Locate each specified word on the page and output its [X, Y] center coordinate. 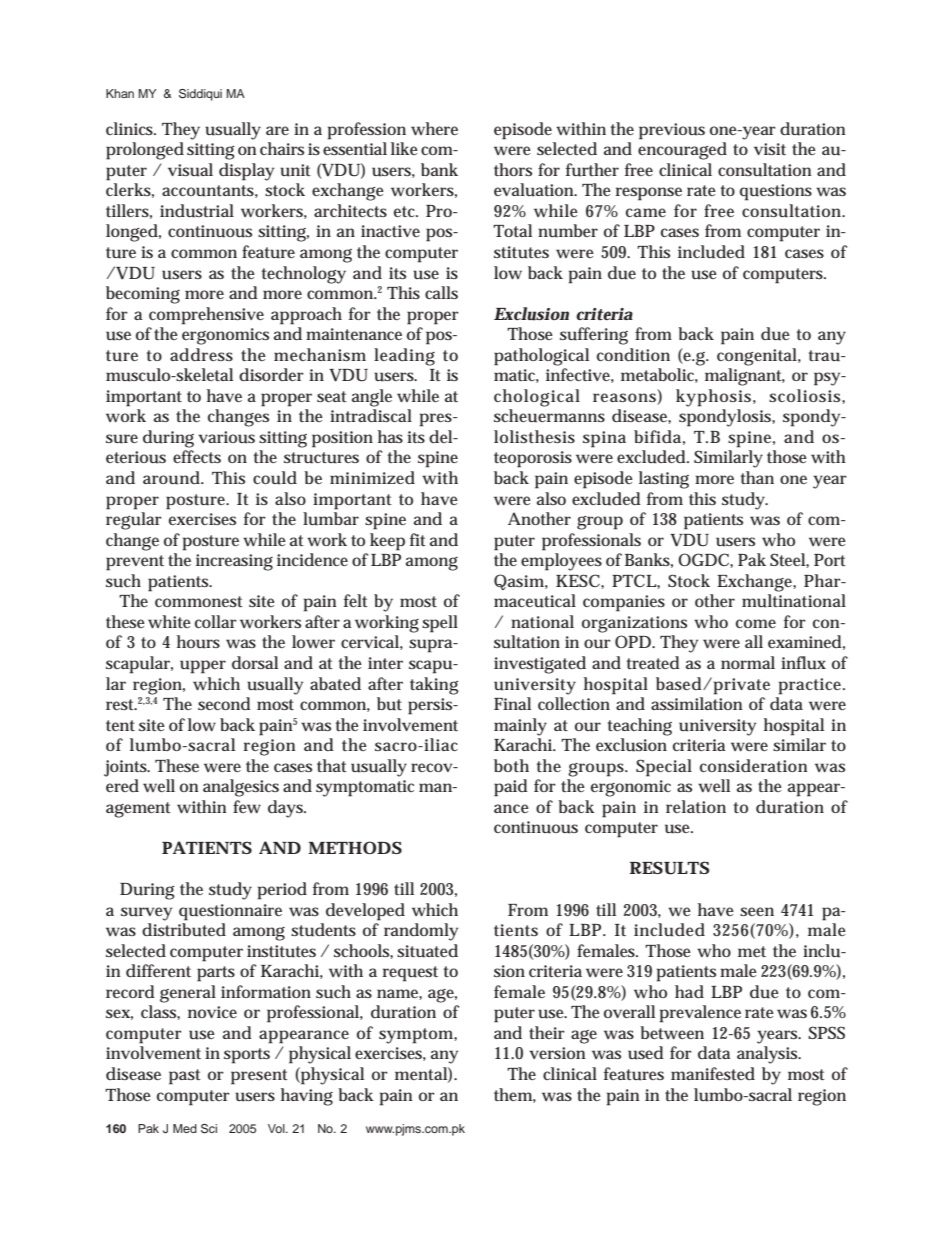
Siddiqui [200, 95]
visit [770, 149]
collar [216, 621]
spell [440, 624]
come [756, 623]
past [185, 1077]
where [434, 128]
